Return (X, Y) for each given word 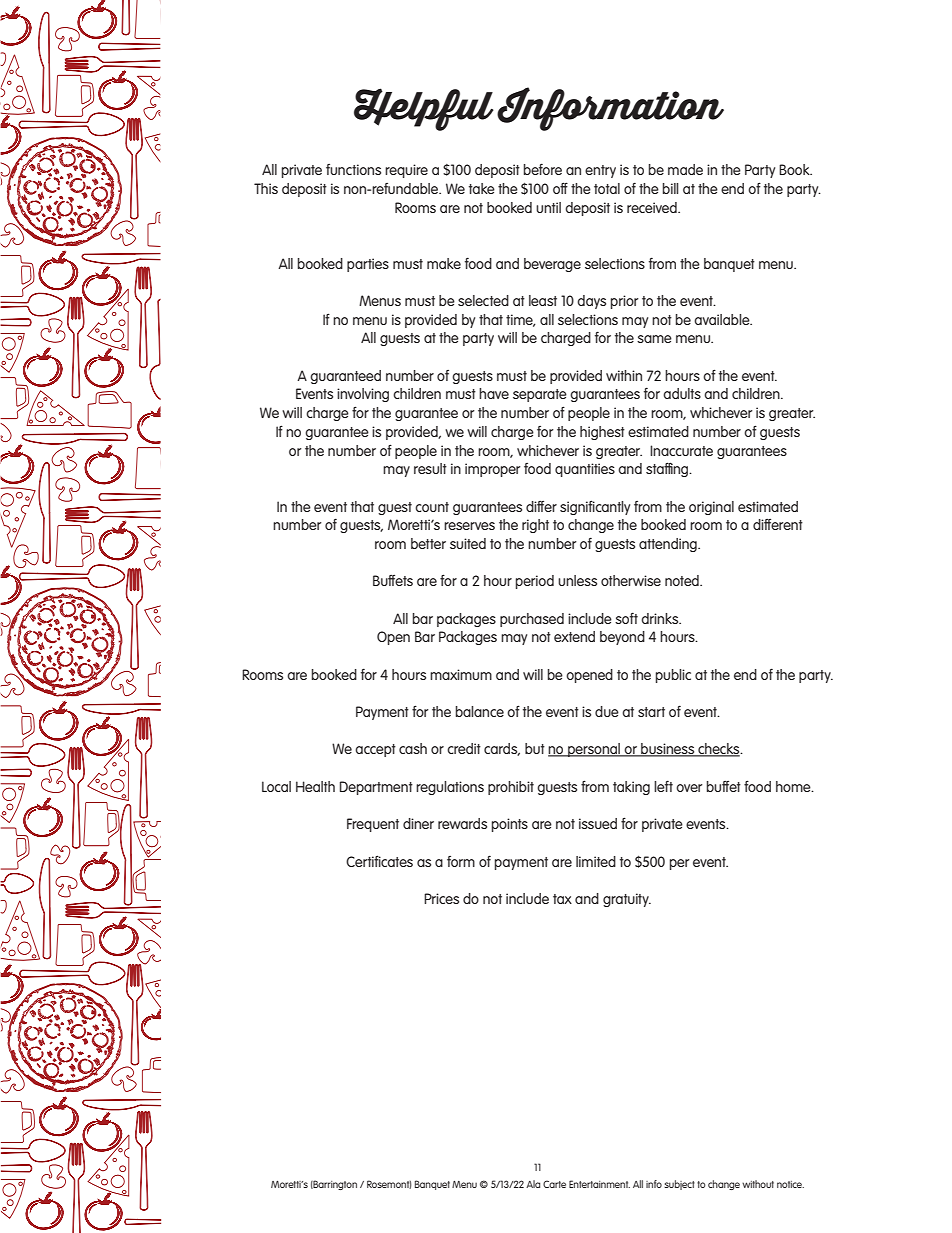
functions (353, 169)
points (510, 825)
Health (315, 786)
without (758, 1184)
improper (493, 470)
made (685, 169)
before (543, 169)
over (689, 788)
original (711, 508)
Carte (554, 1184)
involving (363, 395)
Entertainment (599, 1184)
